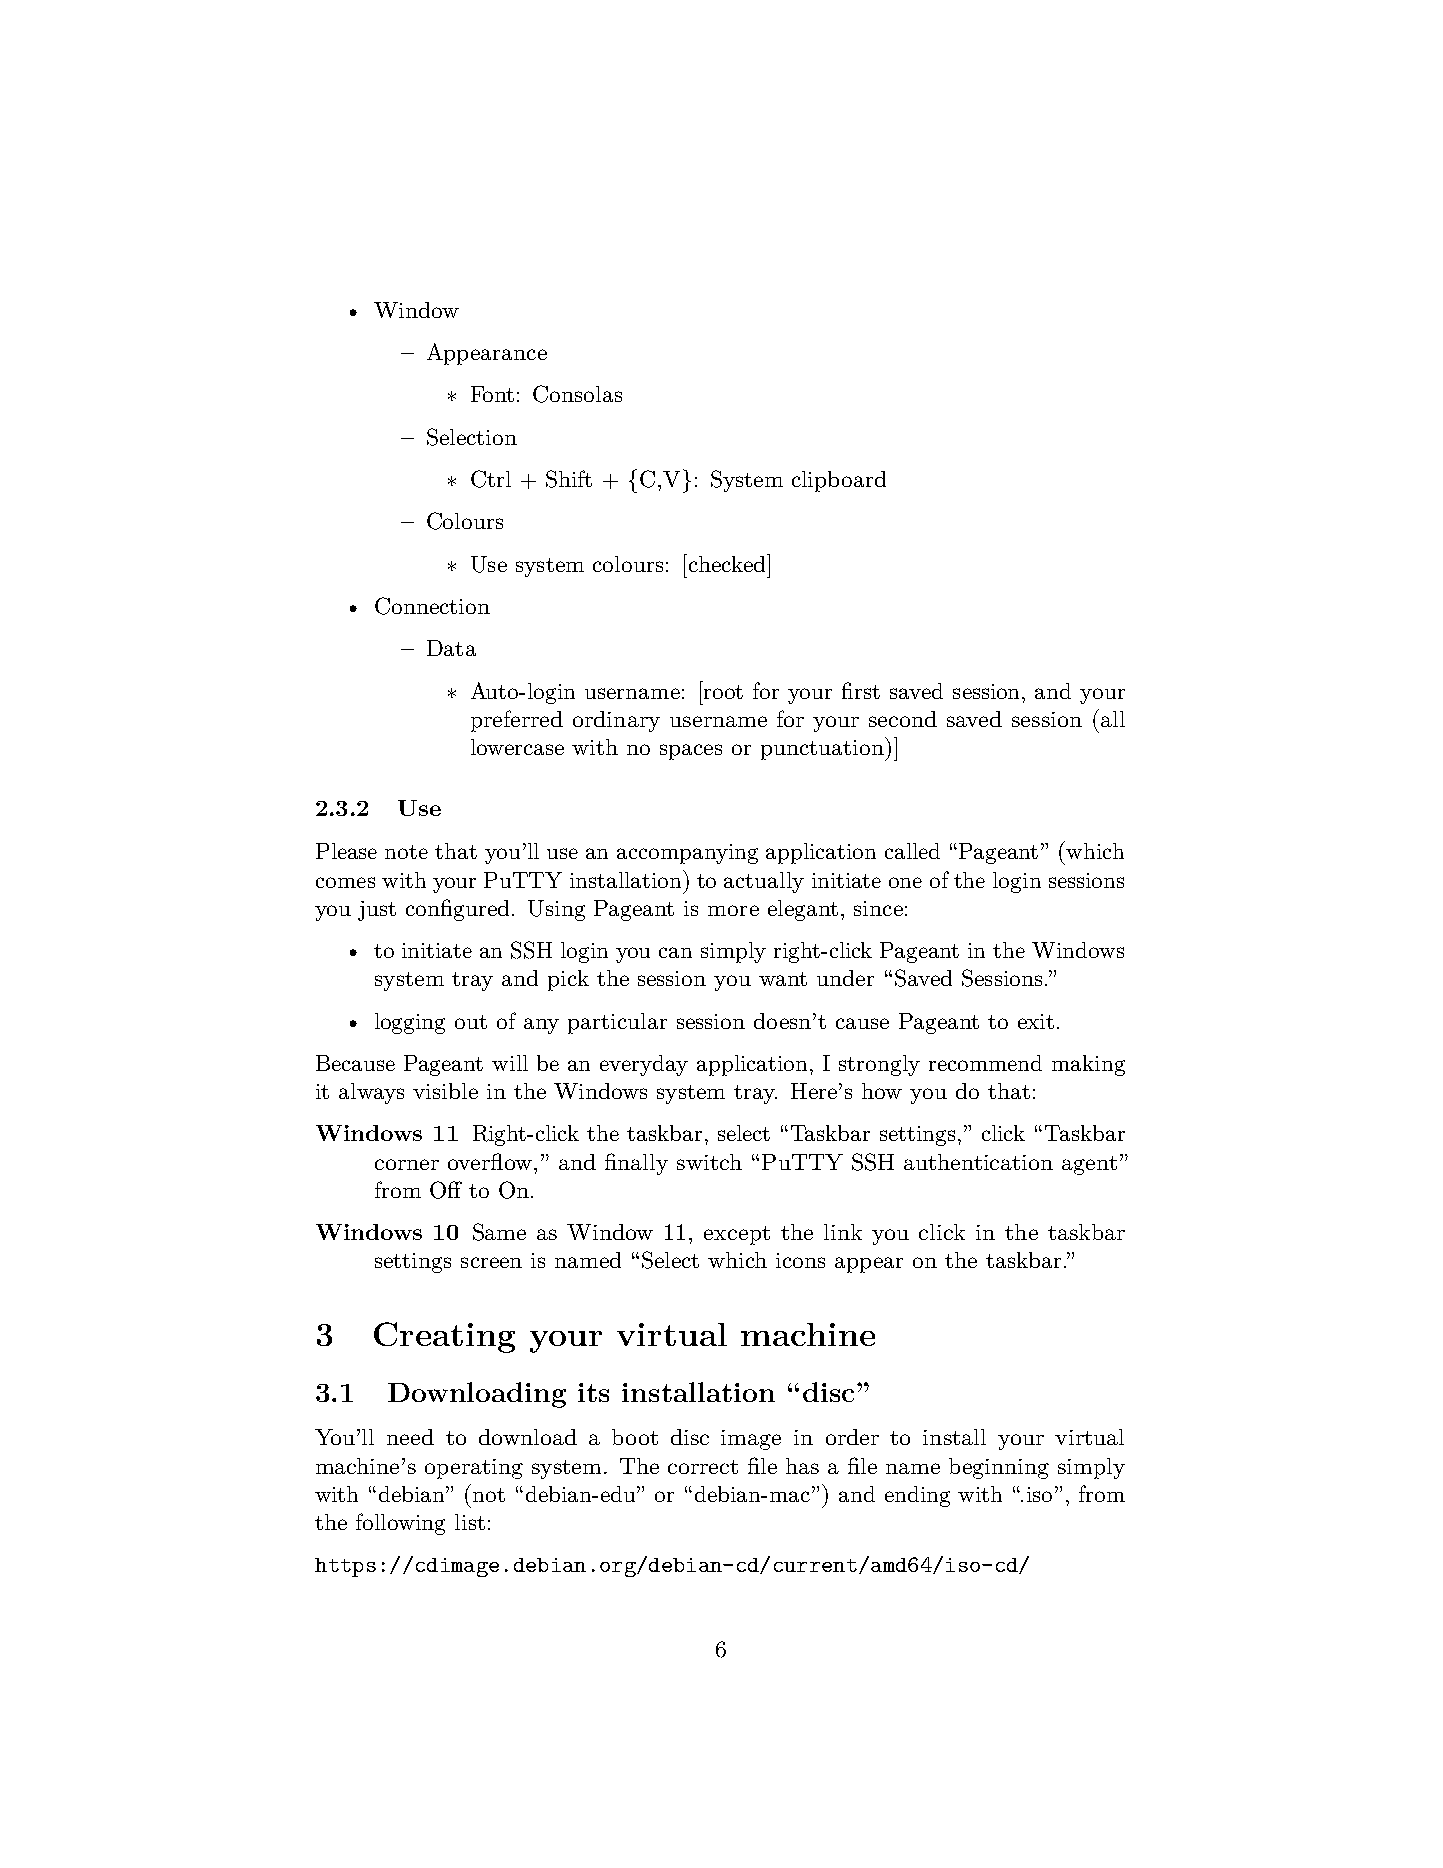 The image size is (1443, 1868). What do you see at coordinates (517, 747) in the document?
I see `lowercase` at bounding box center [517, 747].
